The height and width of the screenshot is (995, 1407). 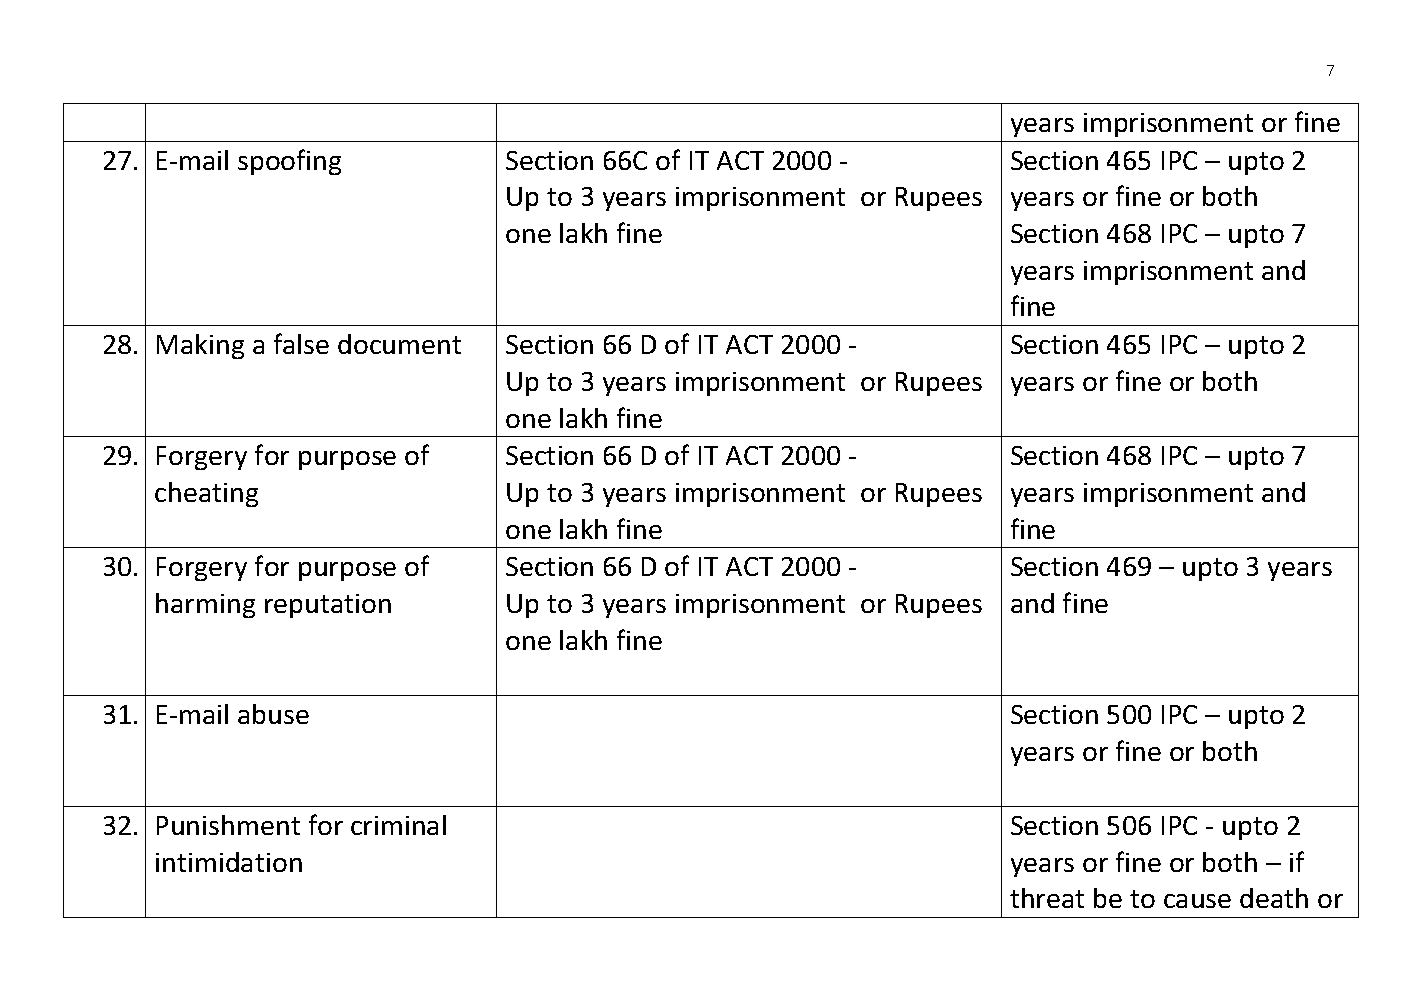 What do you see at coordinates (229, 862) in the screenshot?
I see `intimidation` at bounding box center [229, 862].
